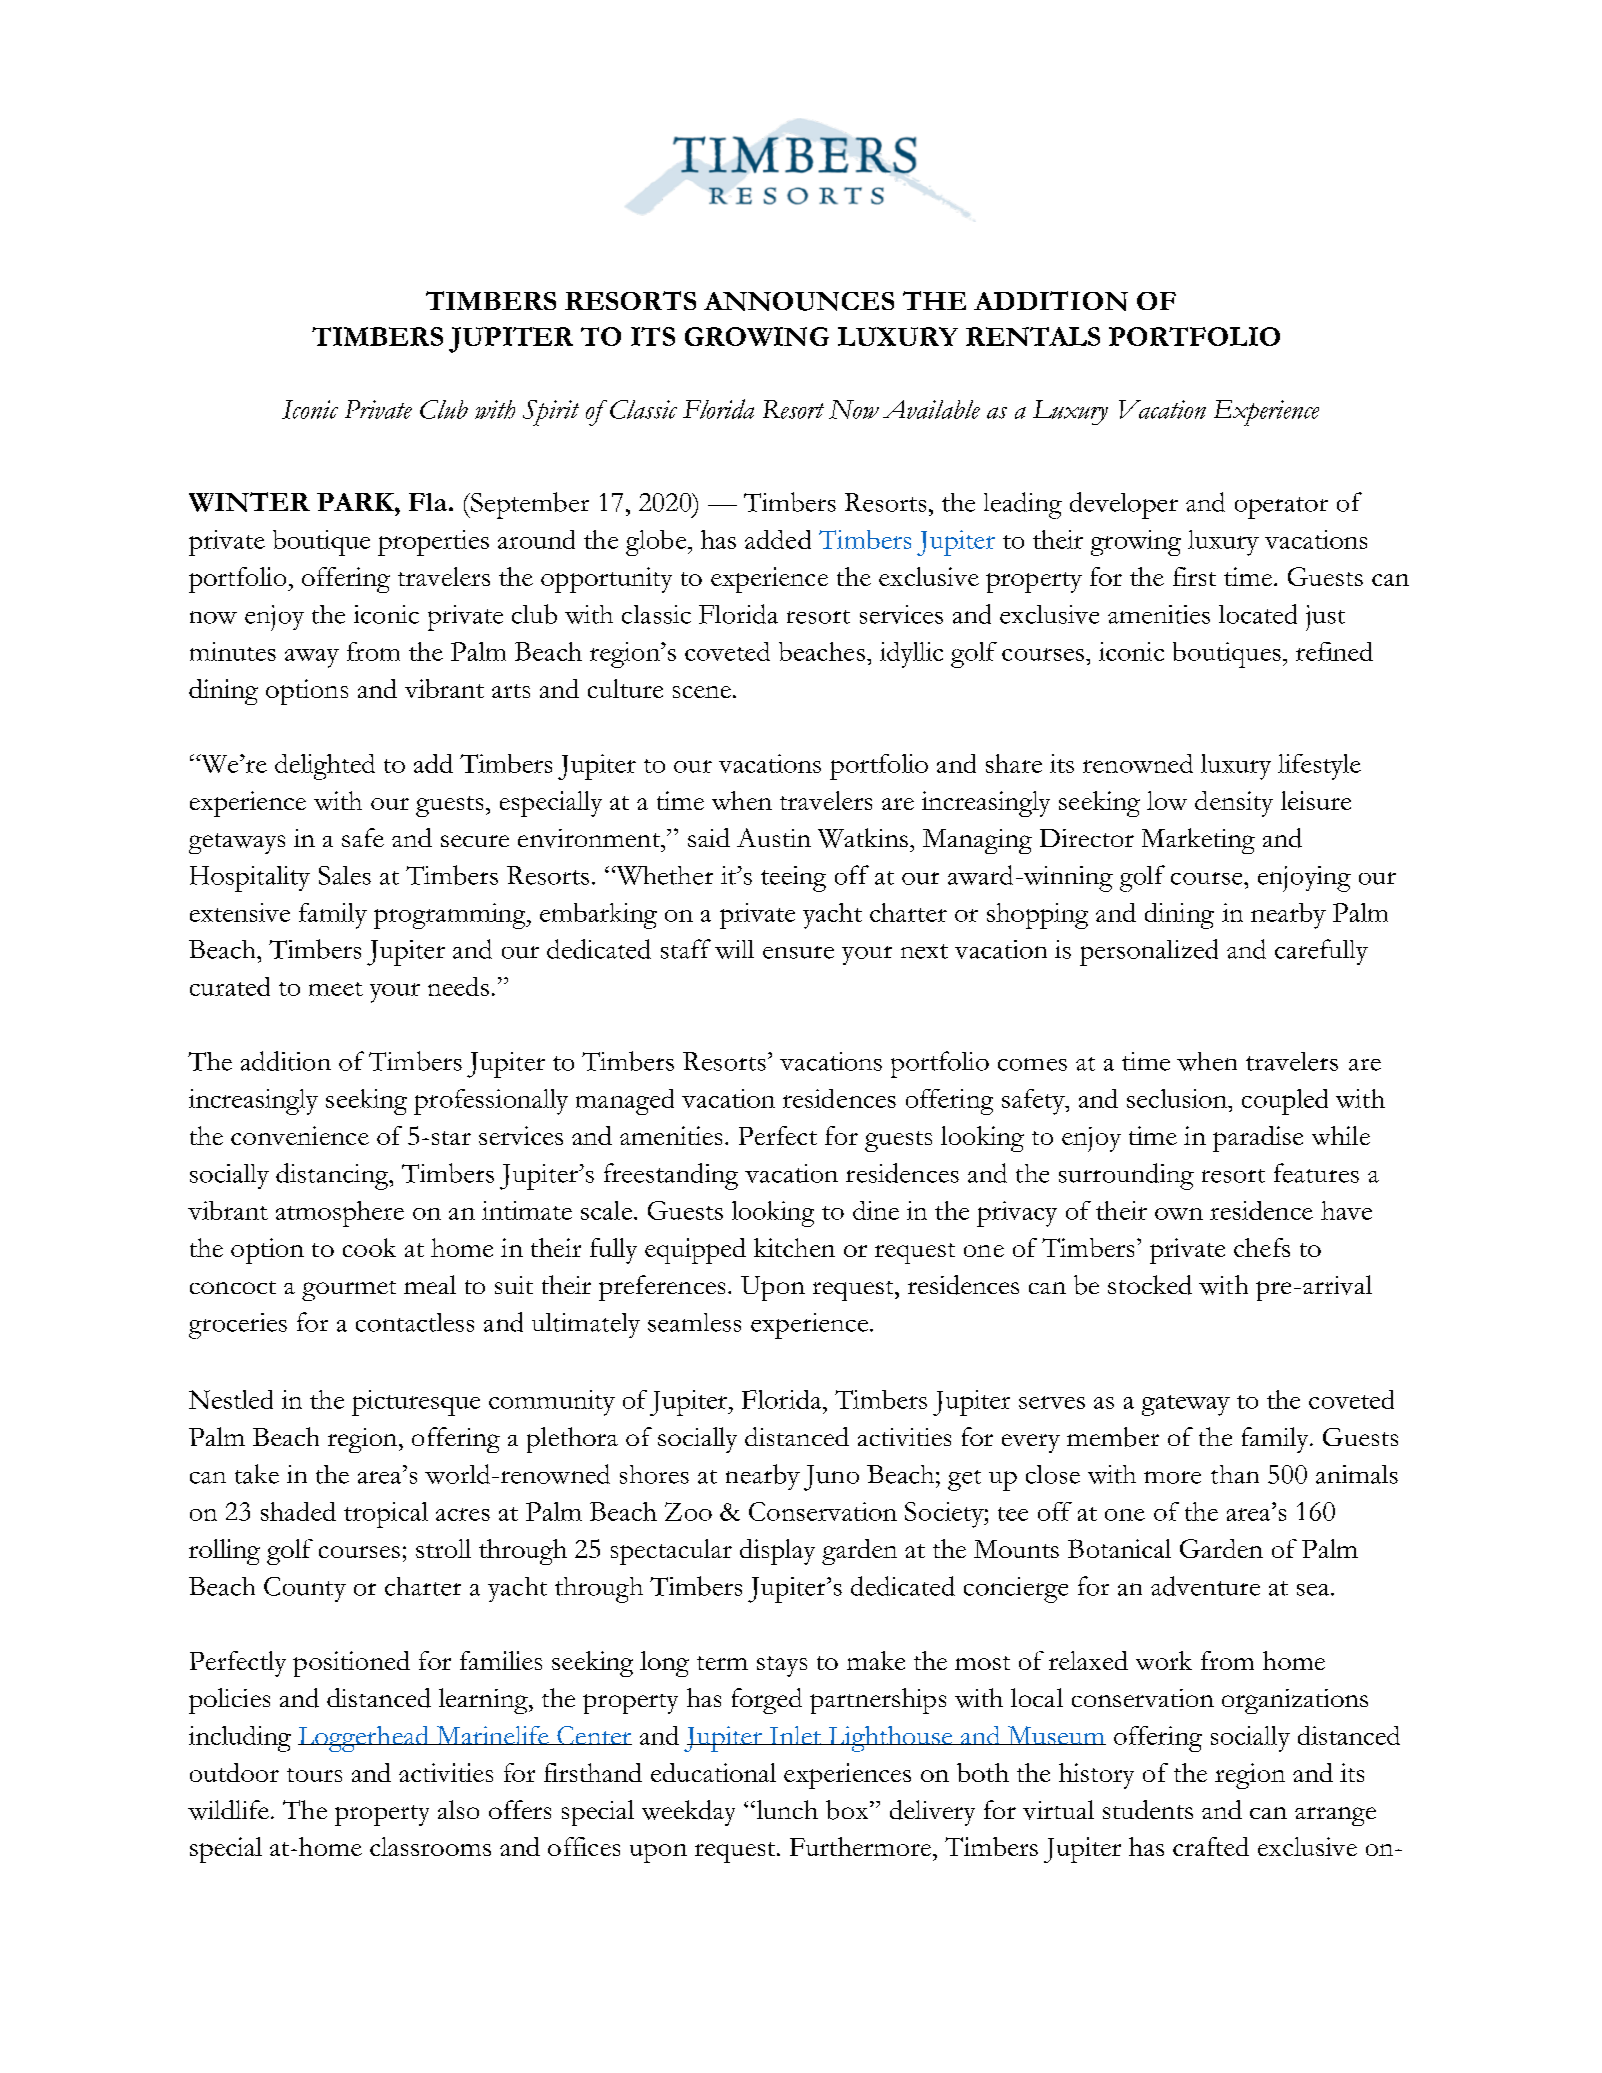  What do you see at coordinates (799, 301) in the image?
I see `ANNOUNCES` at bounding box center [799, 301].
